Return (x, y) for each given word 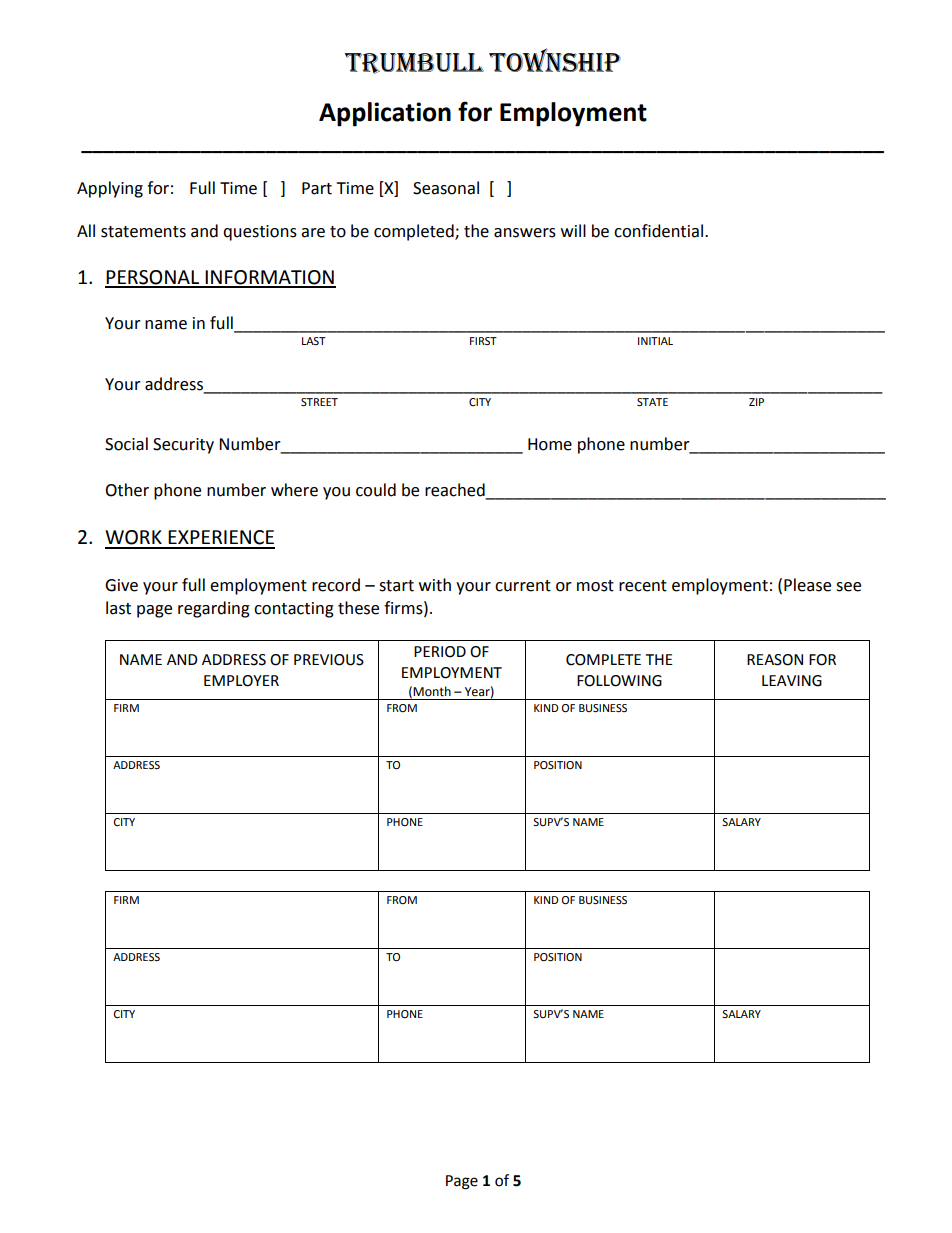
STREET (319, 402)
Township (555, 60)
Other (127, 490)
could (376, 490)
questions (260, 233)
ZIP (756, 402)
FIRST (483, 341)
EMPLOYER (241, 681)
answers (525, 233)
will (573, 230)
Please (807, 585)
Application (385, 114)
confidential (660, 231)
